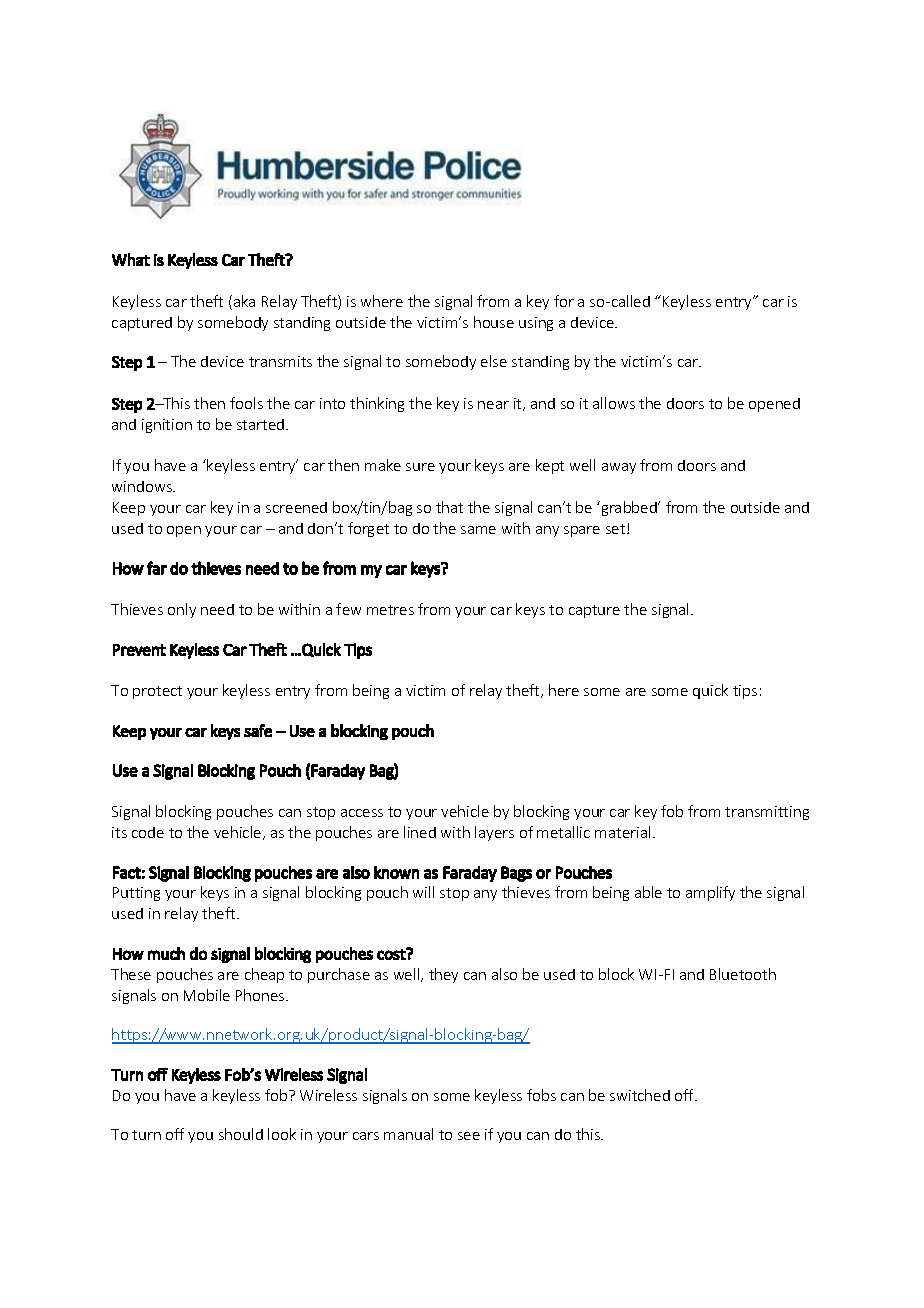 This screenshot has width=924, height=1308. What do you see at coordinates (617, 529) in the screenshot?
I see `set` at bounding box center [617, 529].
